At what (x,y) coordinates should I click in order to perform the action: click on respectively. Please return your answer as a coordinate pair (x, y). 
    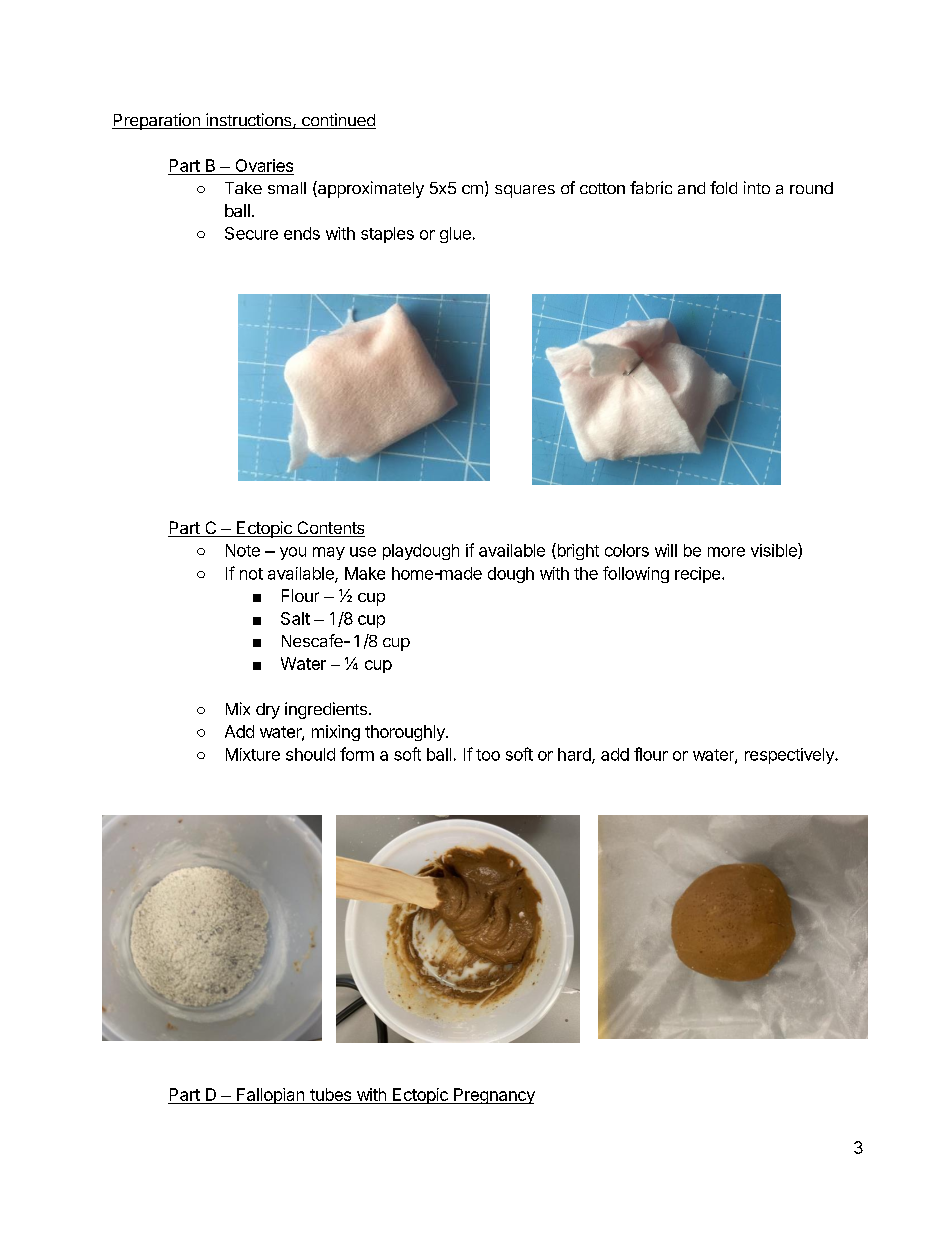
    Looking at the image, I should click on (790, 756).
